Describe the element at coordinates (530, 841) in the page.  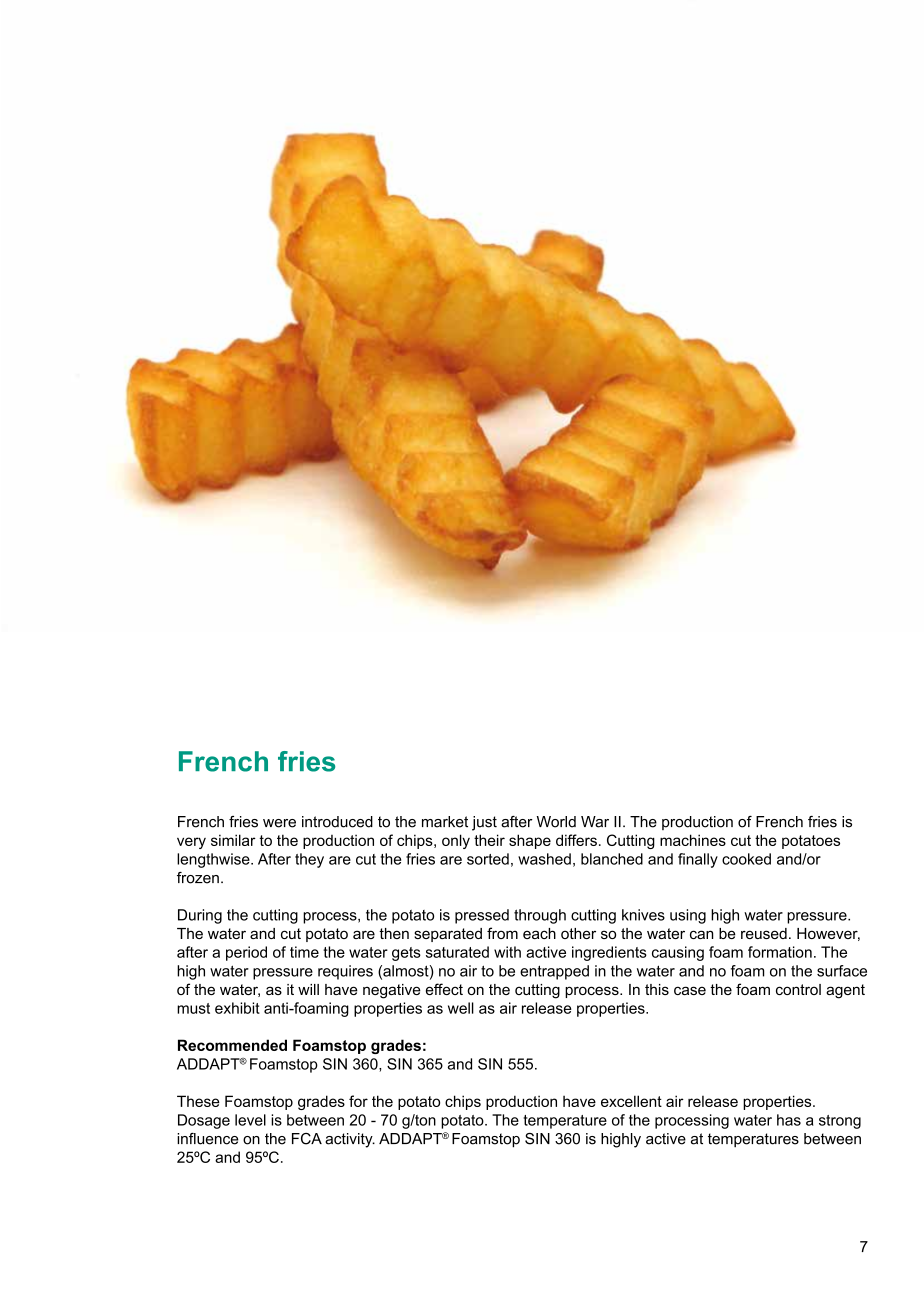
I see `shape` at that location.
